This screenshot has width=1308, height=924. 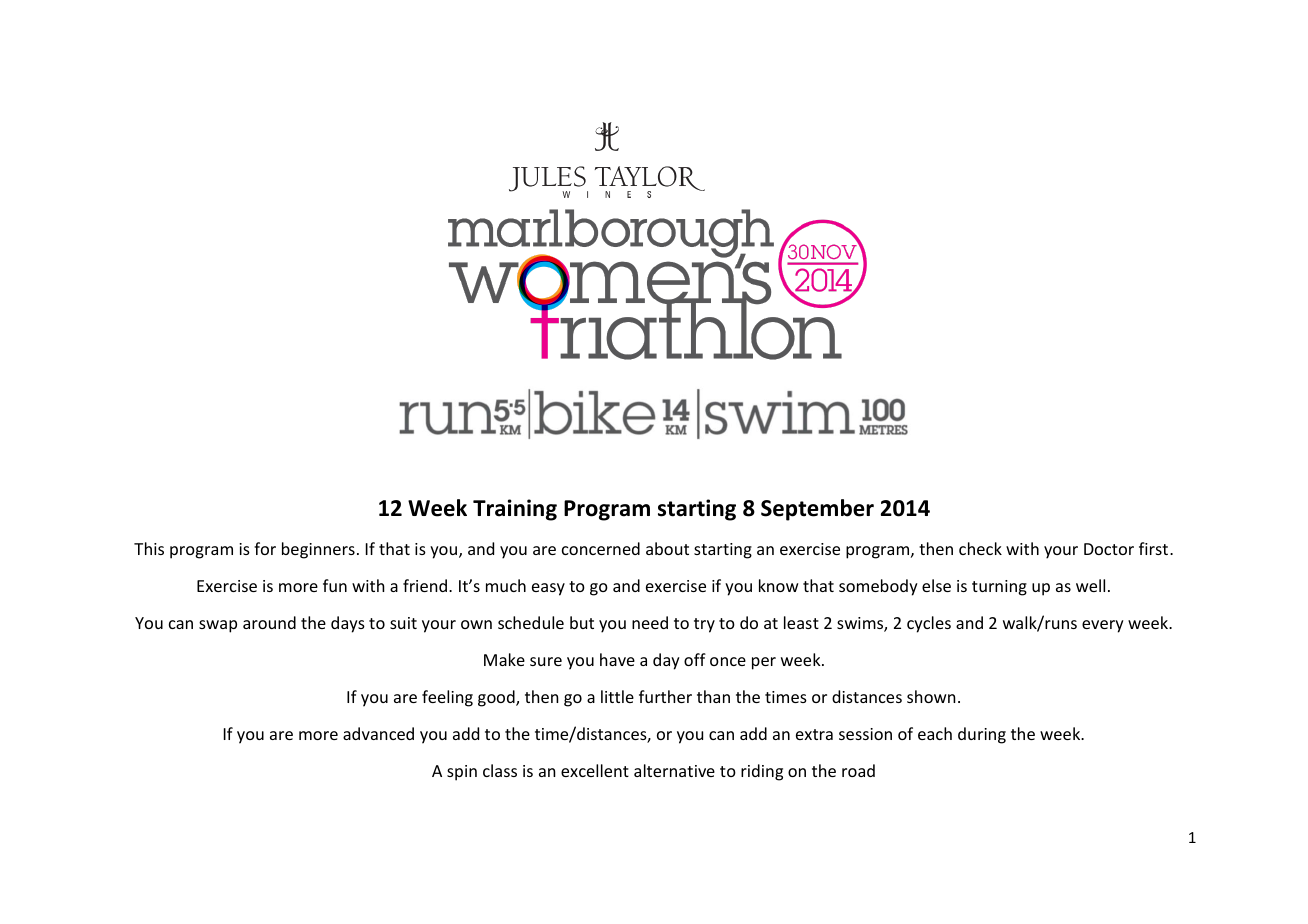 I want to click on try, so click(x=704, y=625).
